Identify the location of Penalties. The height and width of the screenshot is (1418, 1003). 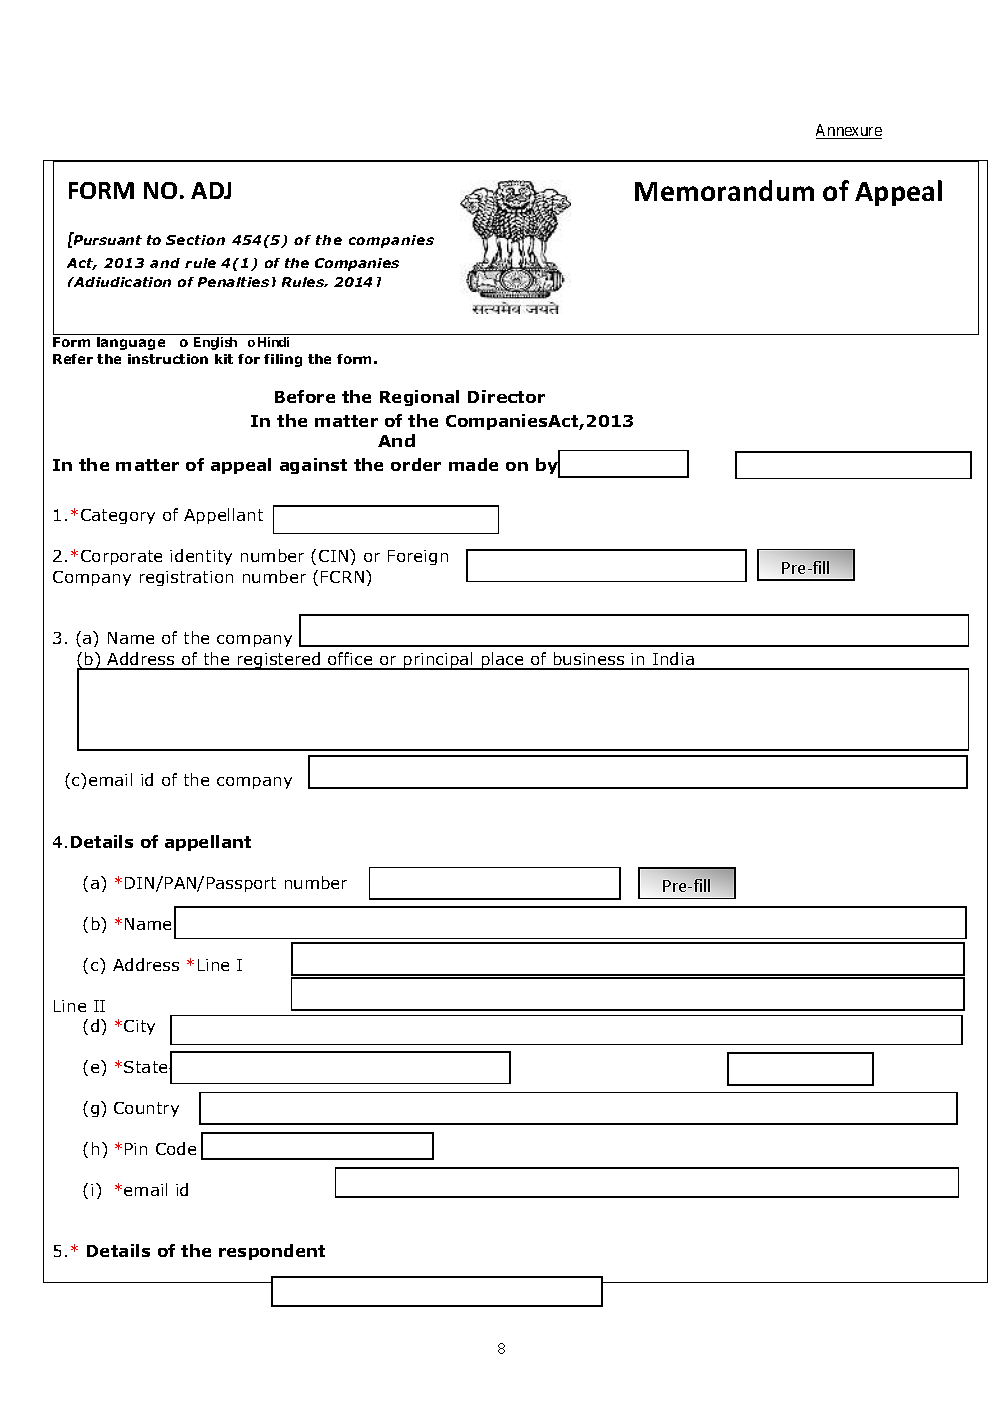
(233, 282).
